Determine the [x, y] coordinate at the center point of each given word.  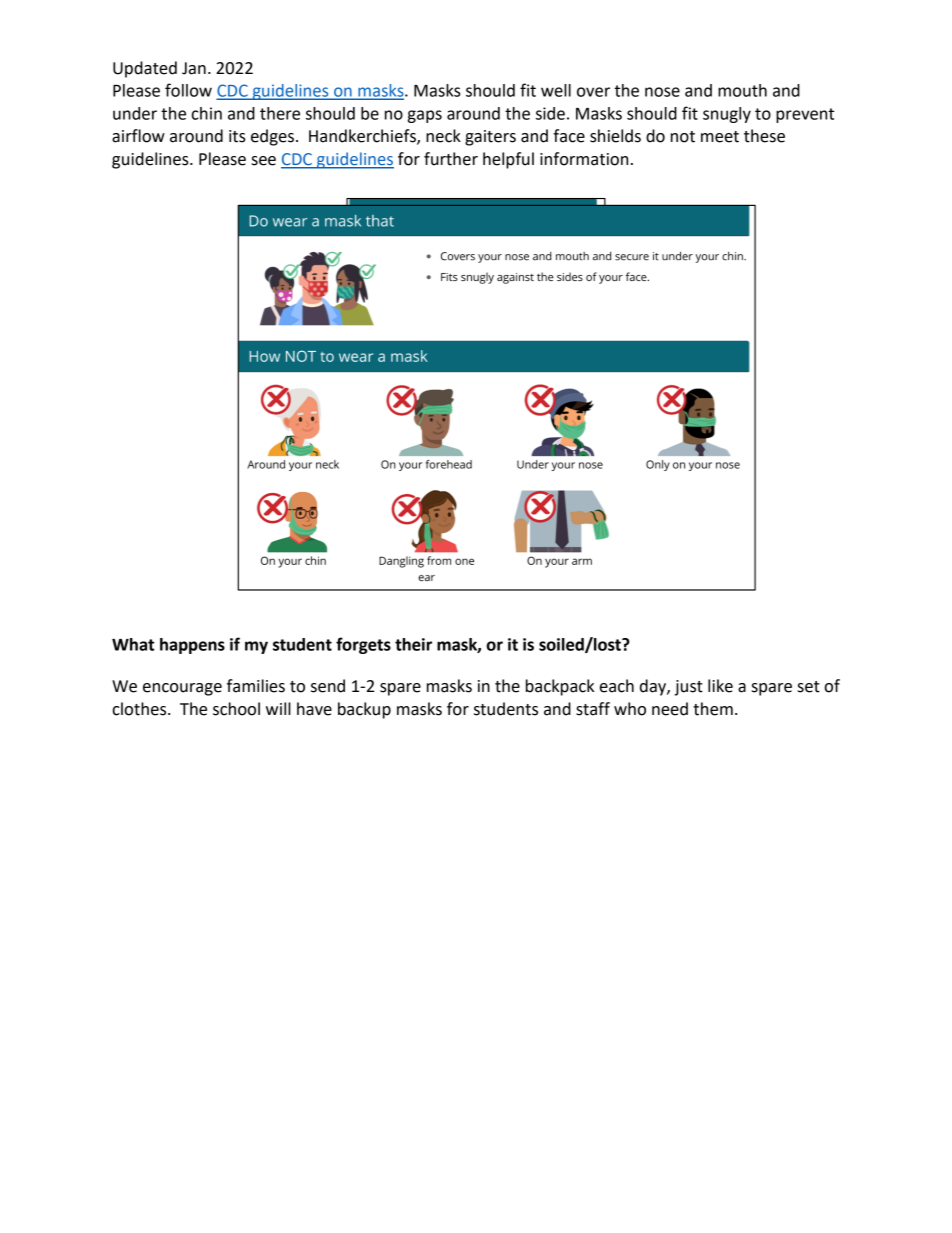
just [689, 688]
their [413, 644]
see [264, 161]
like [720, 686]
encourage [182, 689]
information [584, 159]
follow [188, 90]
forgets [363, 645]
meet [720, 137]
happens [192, 646]
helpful [508, 160]
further [451, 159]
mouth [742, 90]
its [237, 136]
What [133, 644]
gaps [425, 116]
